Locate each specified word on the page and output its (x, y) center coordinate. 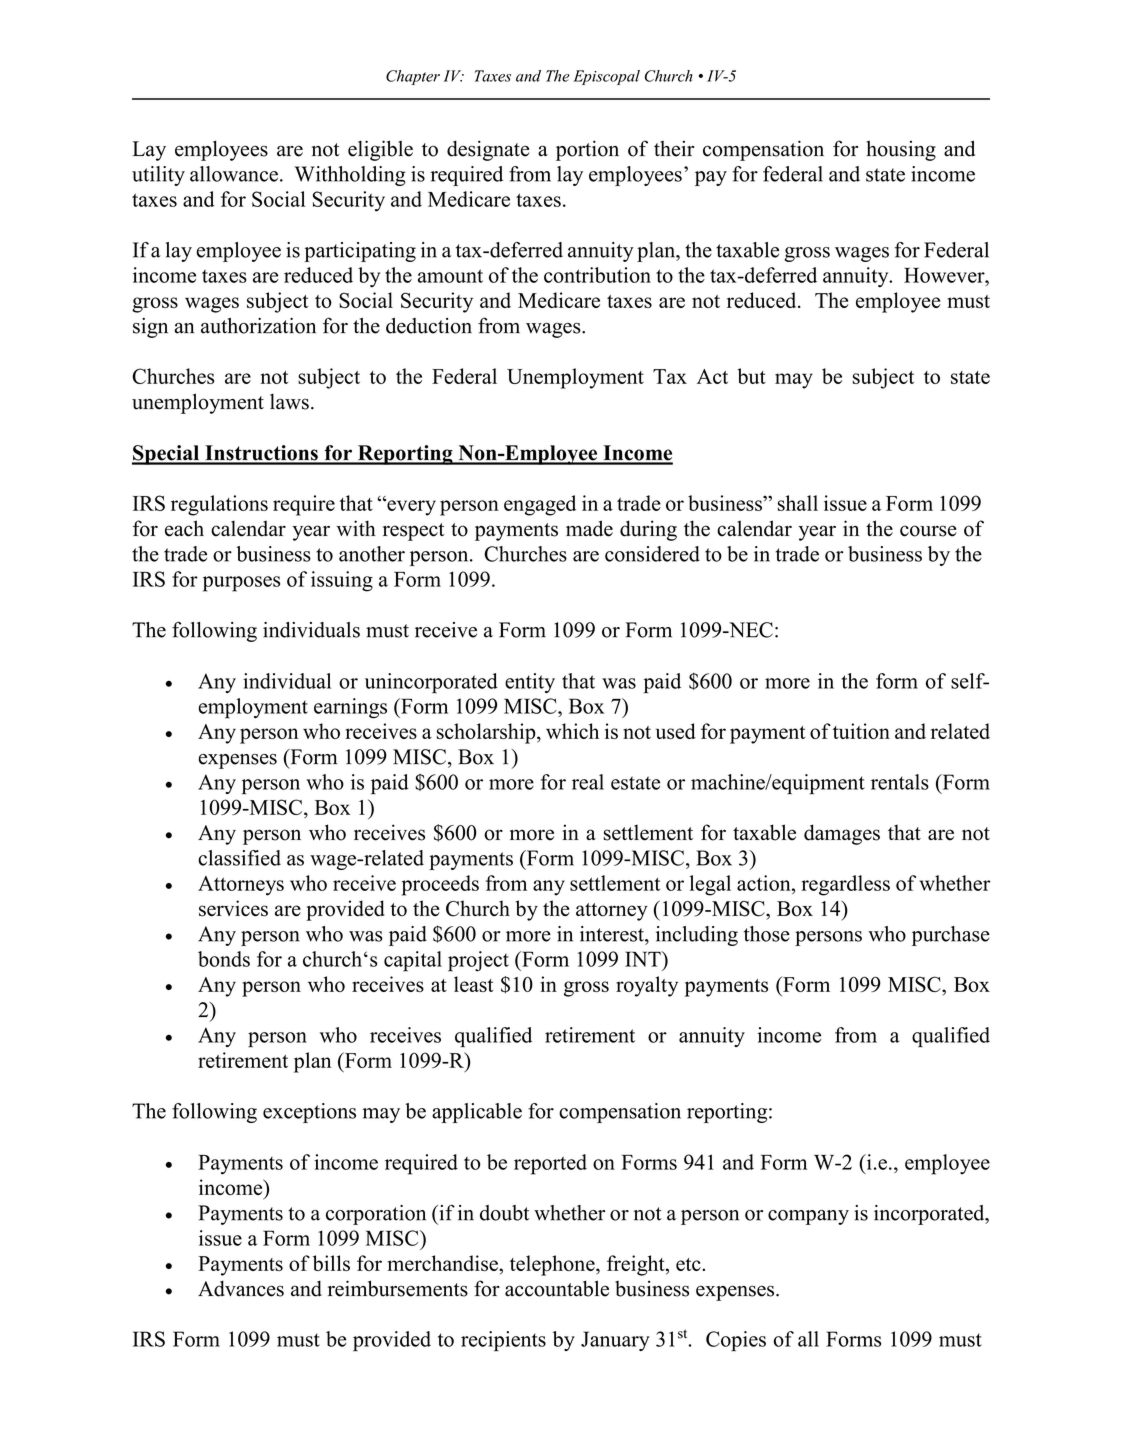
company (808, 1217)
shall (798, 503)
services (233, 908)
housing (901, 150)
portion (587, 150)
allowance (234, 174)
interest (613, 934)
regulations (219, 505)
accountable (557, 1288)
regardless (845, 885)
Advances (241, 1288)
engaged (540, 505)
